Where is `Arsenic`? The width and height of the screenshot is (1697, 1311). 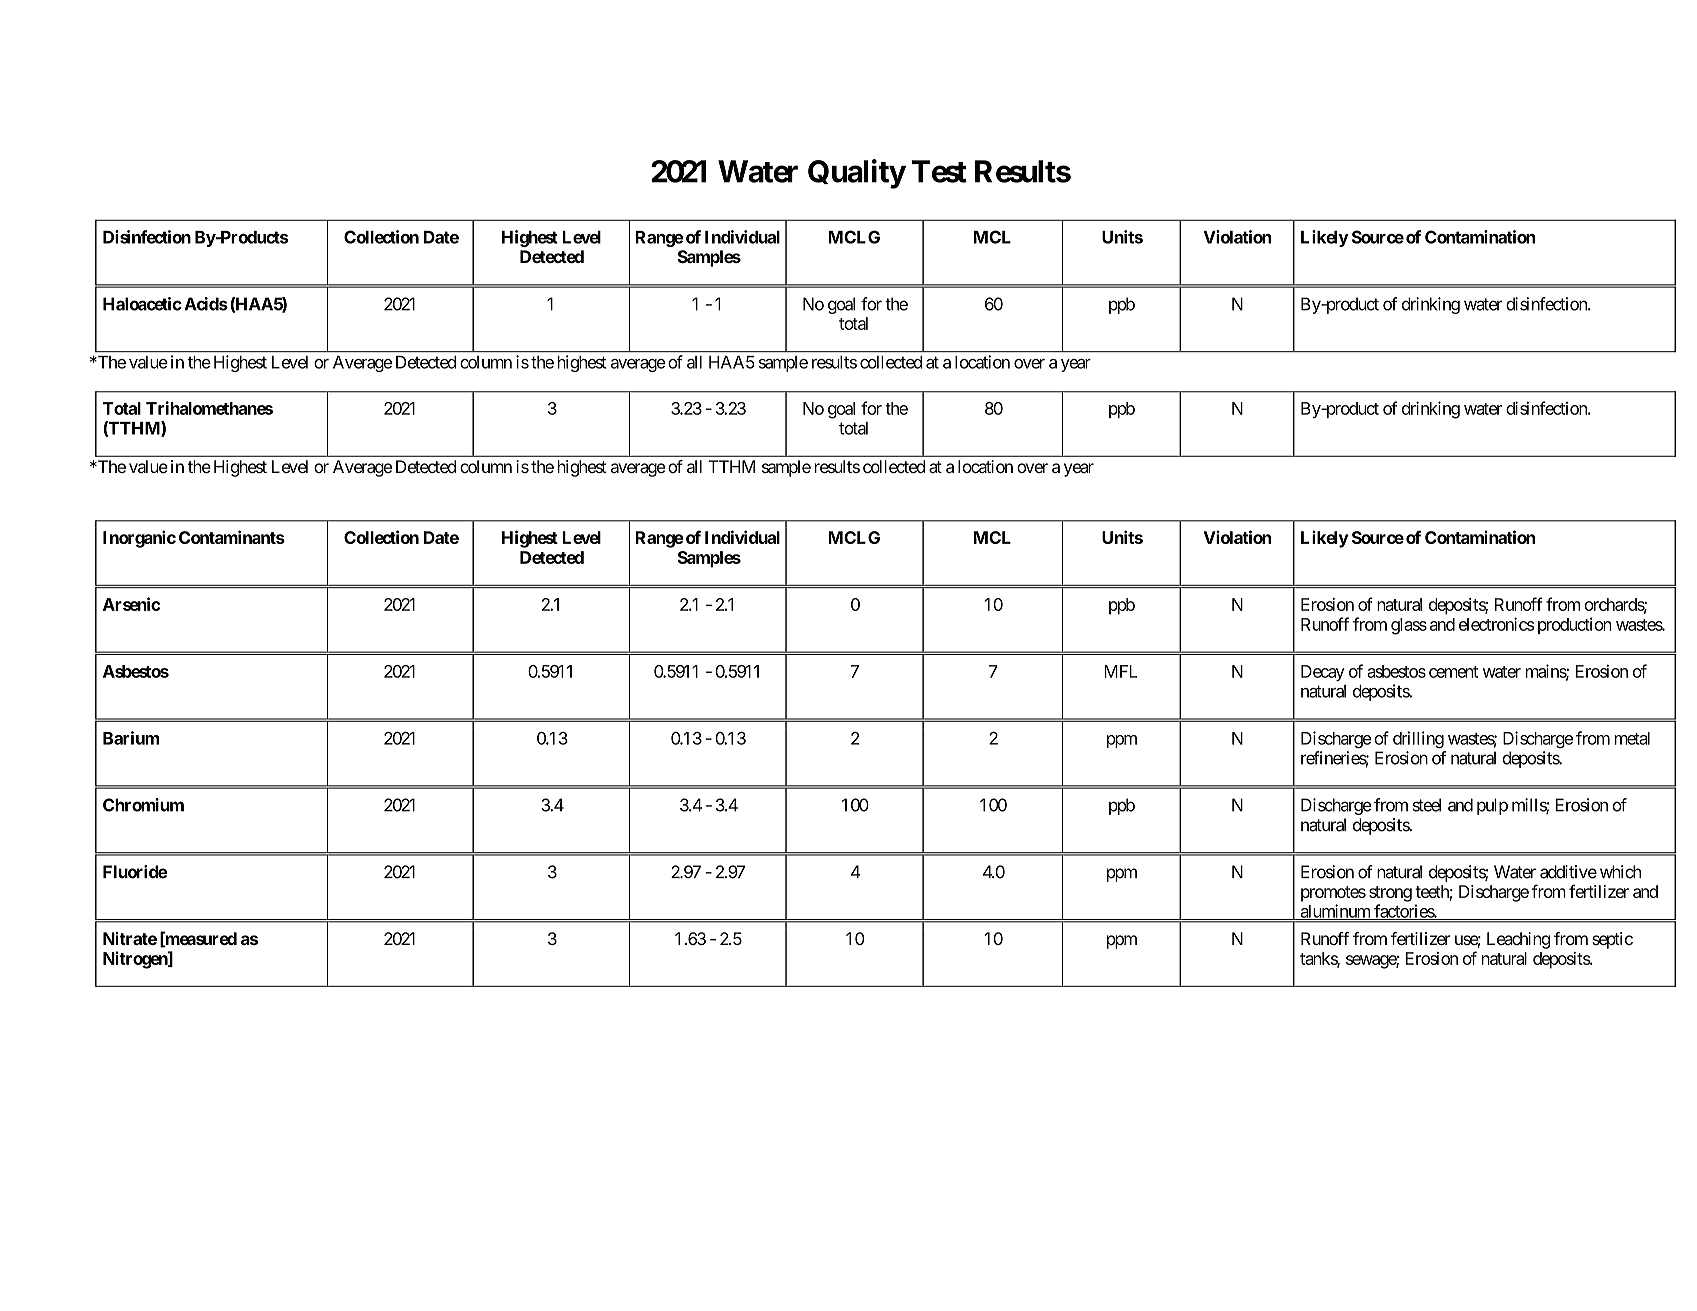 Arsenic is located at coordinates (131, 604).
